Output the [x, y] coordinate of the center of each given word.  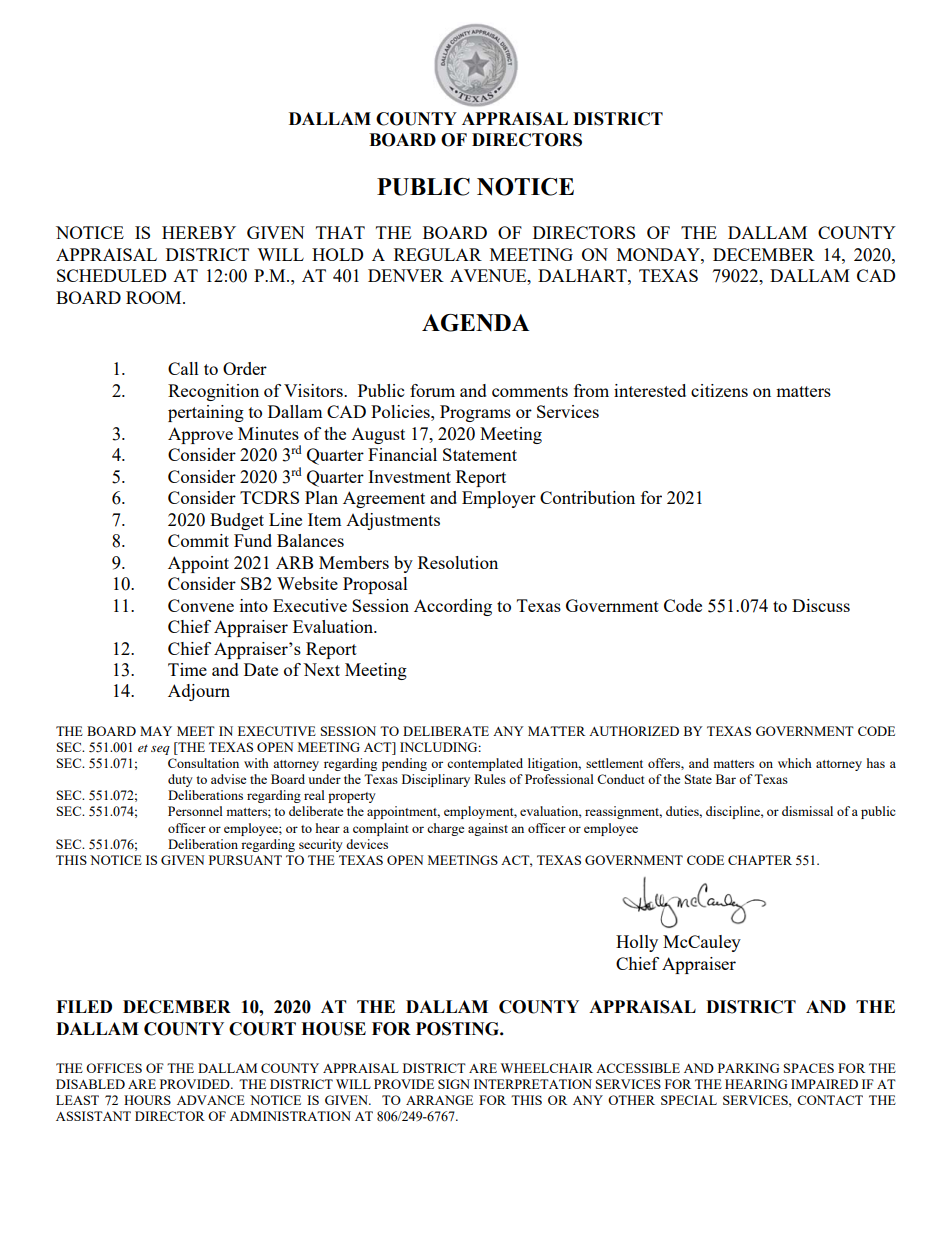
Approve [200, 435]
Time [187, 669]
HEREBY [199, 232]
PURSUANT [245, 860]
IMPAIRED [824, 1084]
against [488, 829]
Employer [499, 499]
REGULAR [438, 254]
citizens [719, 390]
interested [650, 390]
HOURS [147, 1100]
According [453, 607]
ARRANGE [439, 1100]
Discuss [821, 605]
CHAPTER [760, 860]
